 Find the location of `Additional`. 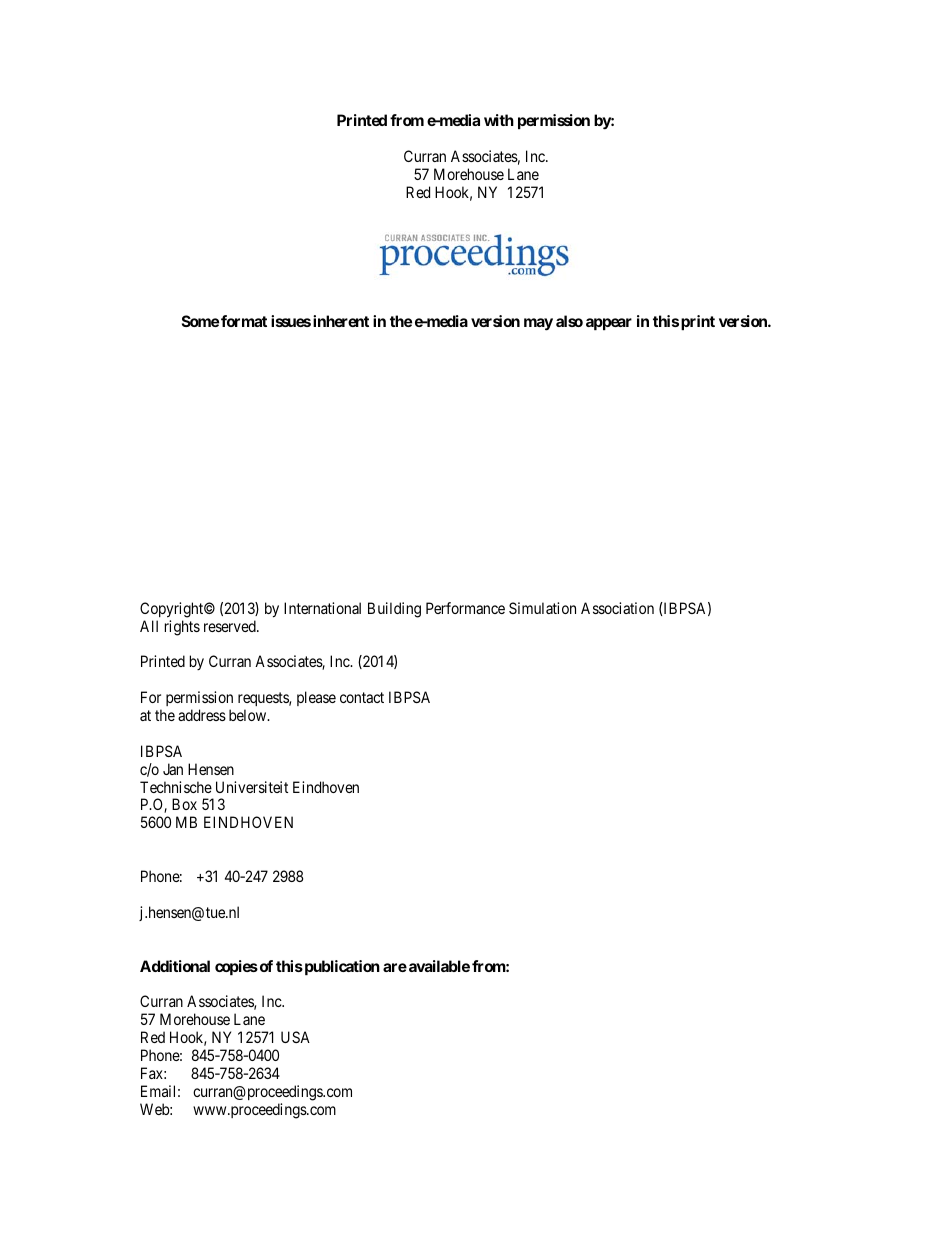

Additional is located at coordinates (175, 966).
